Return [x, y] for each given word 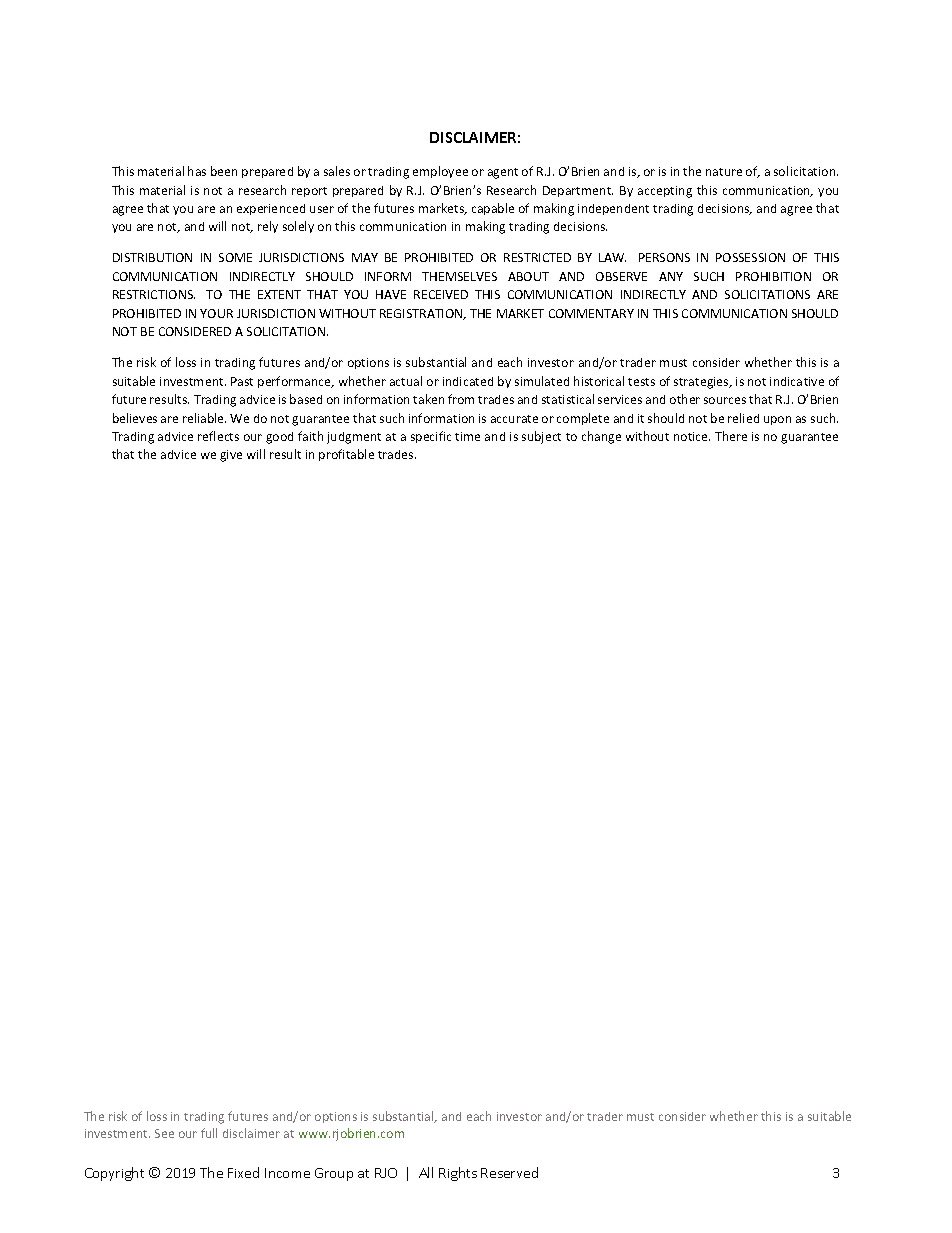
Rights [458, 1174]
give [231, 456]
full [209, 1133]
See [164, 1133]
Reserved [509, 1172]
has [197, 171]
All [426, 1172]
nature [724, 172]
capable [493, 209]
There [731, 436]
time [467, 436]
